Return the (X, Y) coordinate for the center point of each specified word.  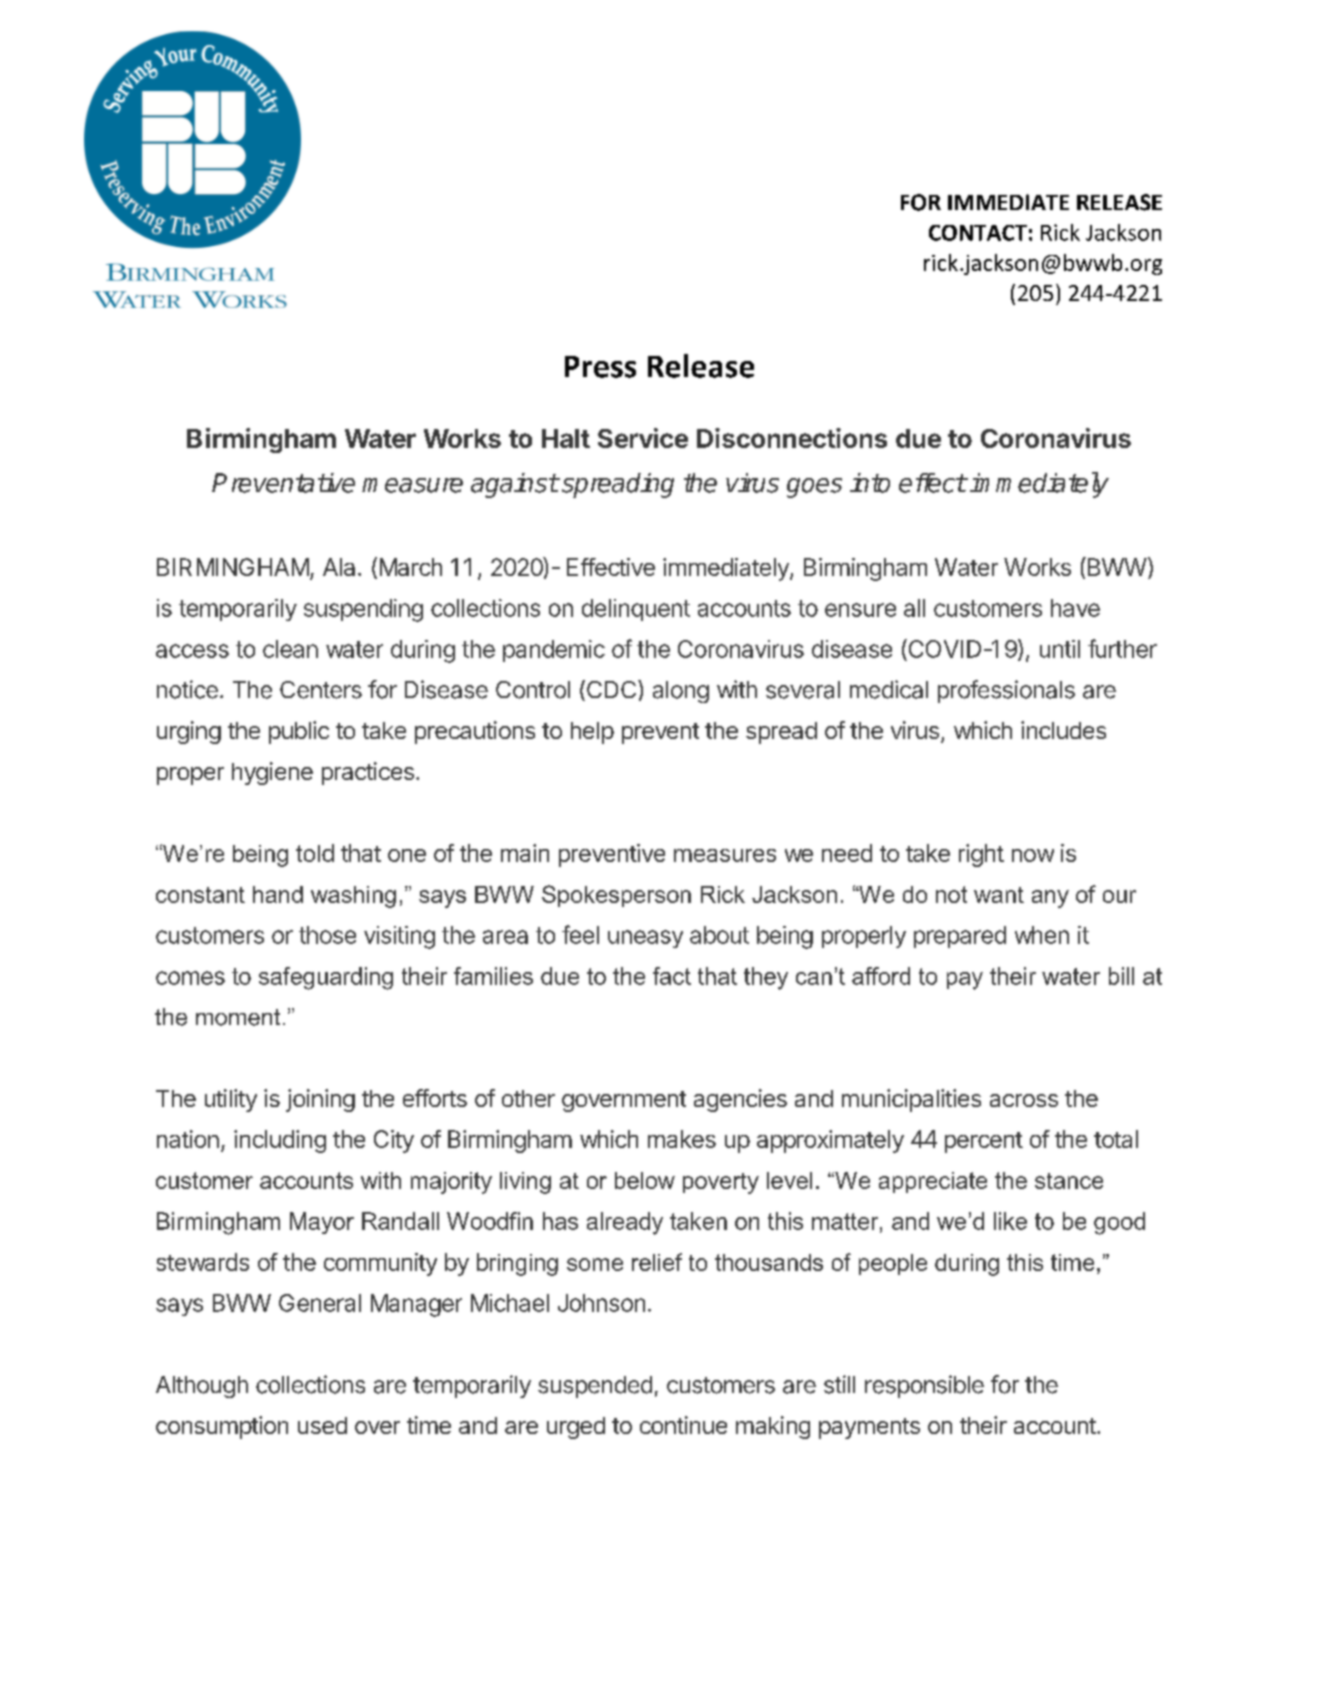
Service (643, 438)
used (322, 1425)
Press (600, 367)
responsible (924, 1386)
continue (683, 1425)
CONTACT (978, 233)
